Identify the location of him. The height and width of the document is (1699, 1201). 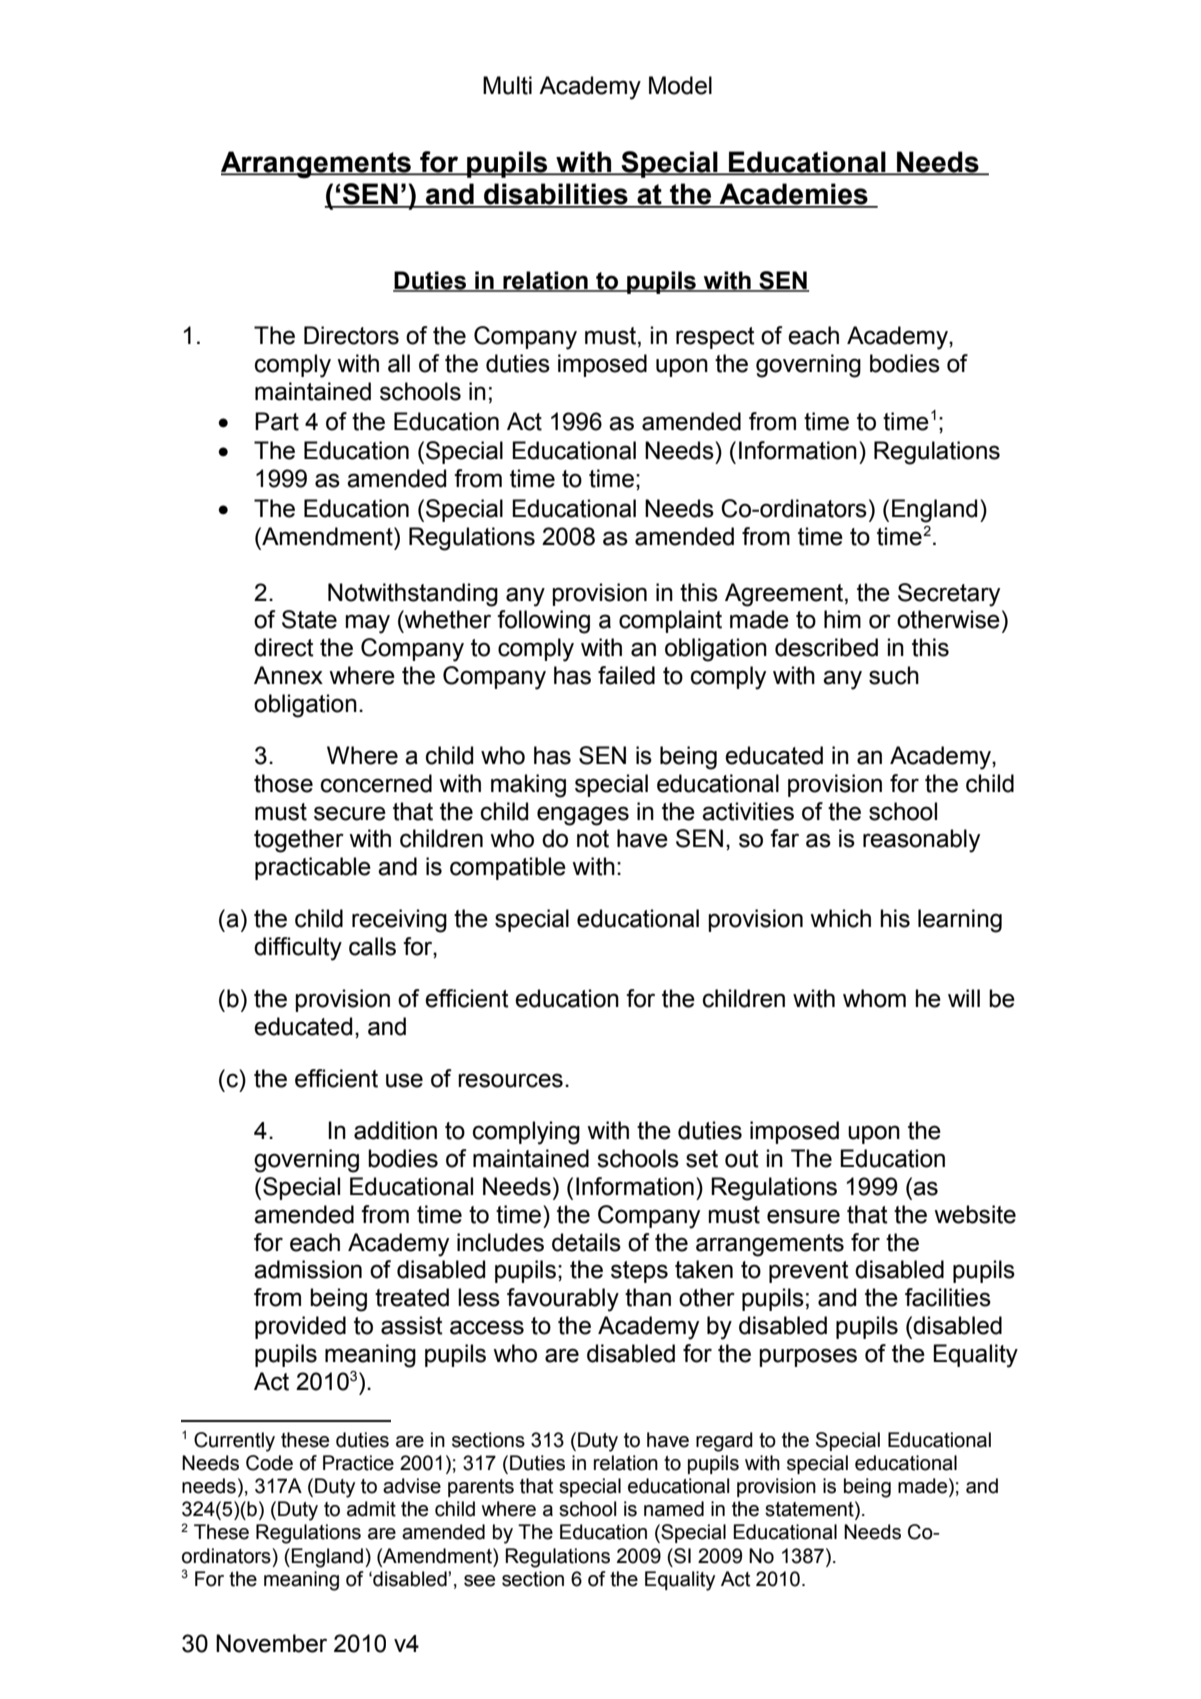
(842, 619).
